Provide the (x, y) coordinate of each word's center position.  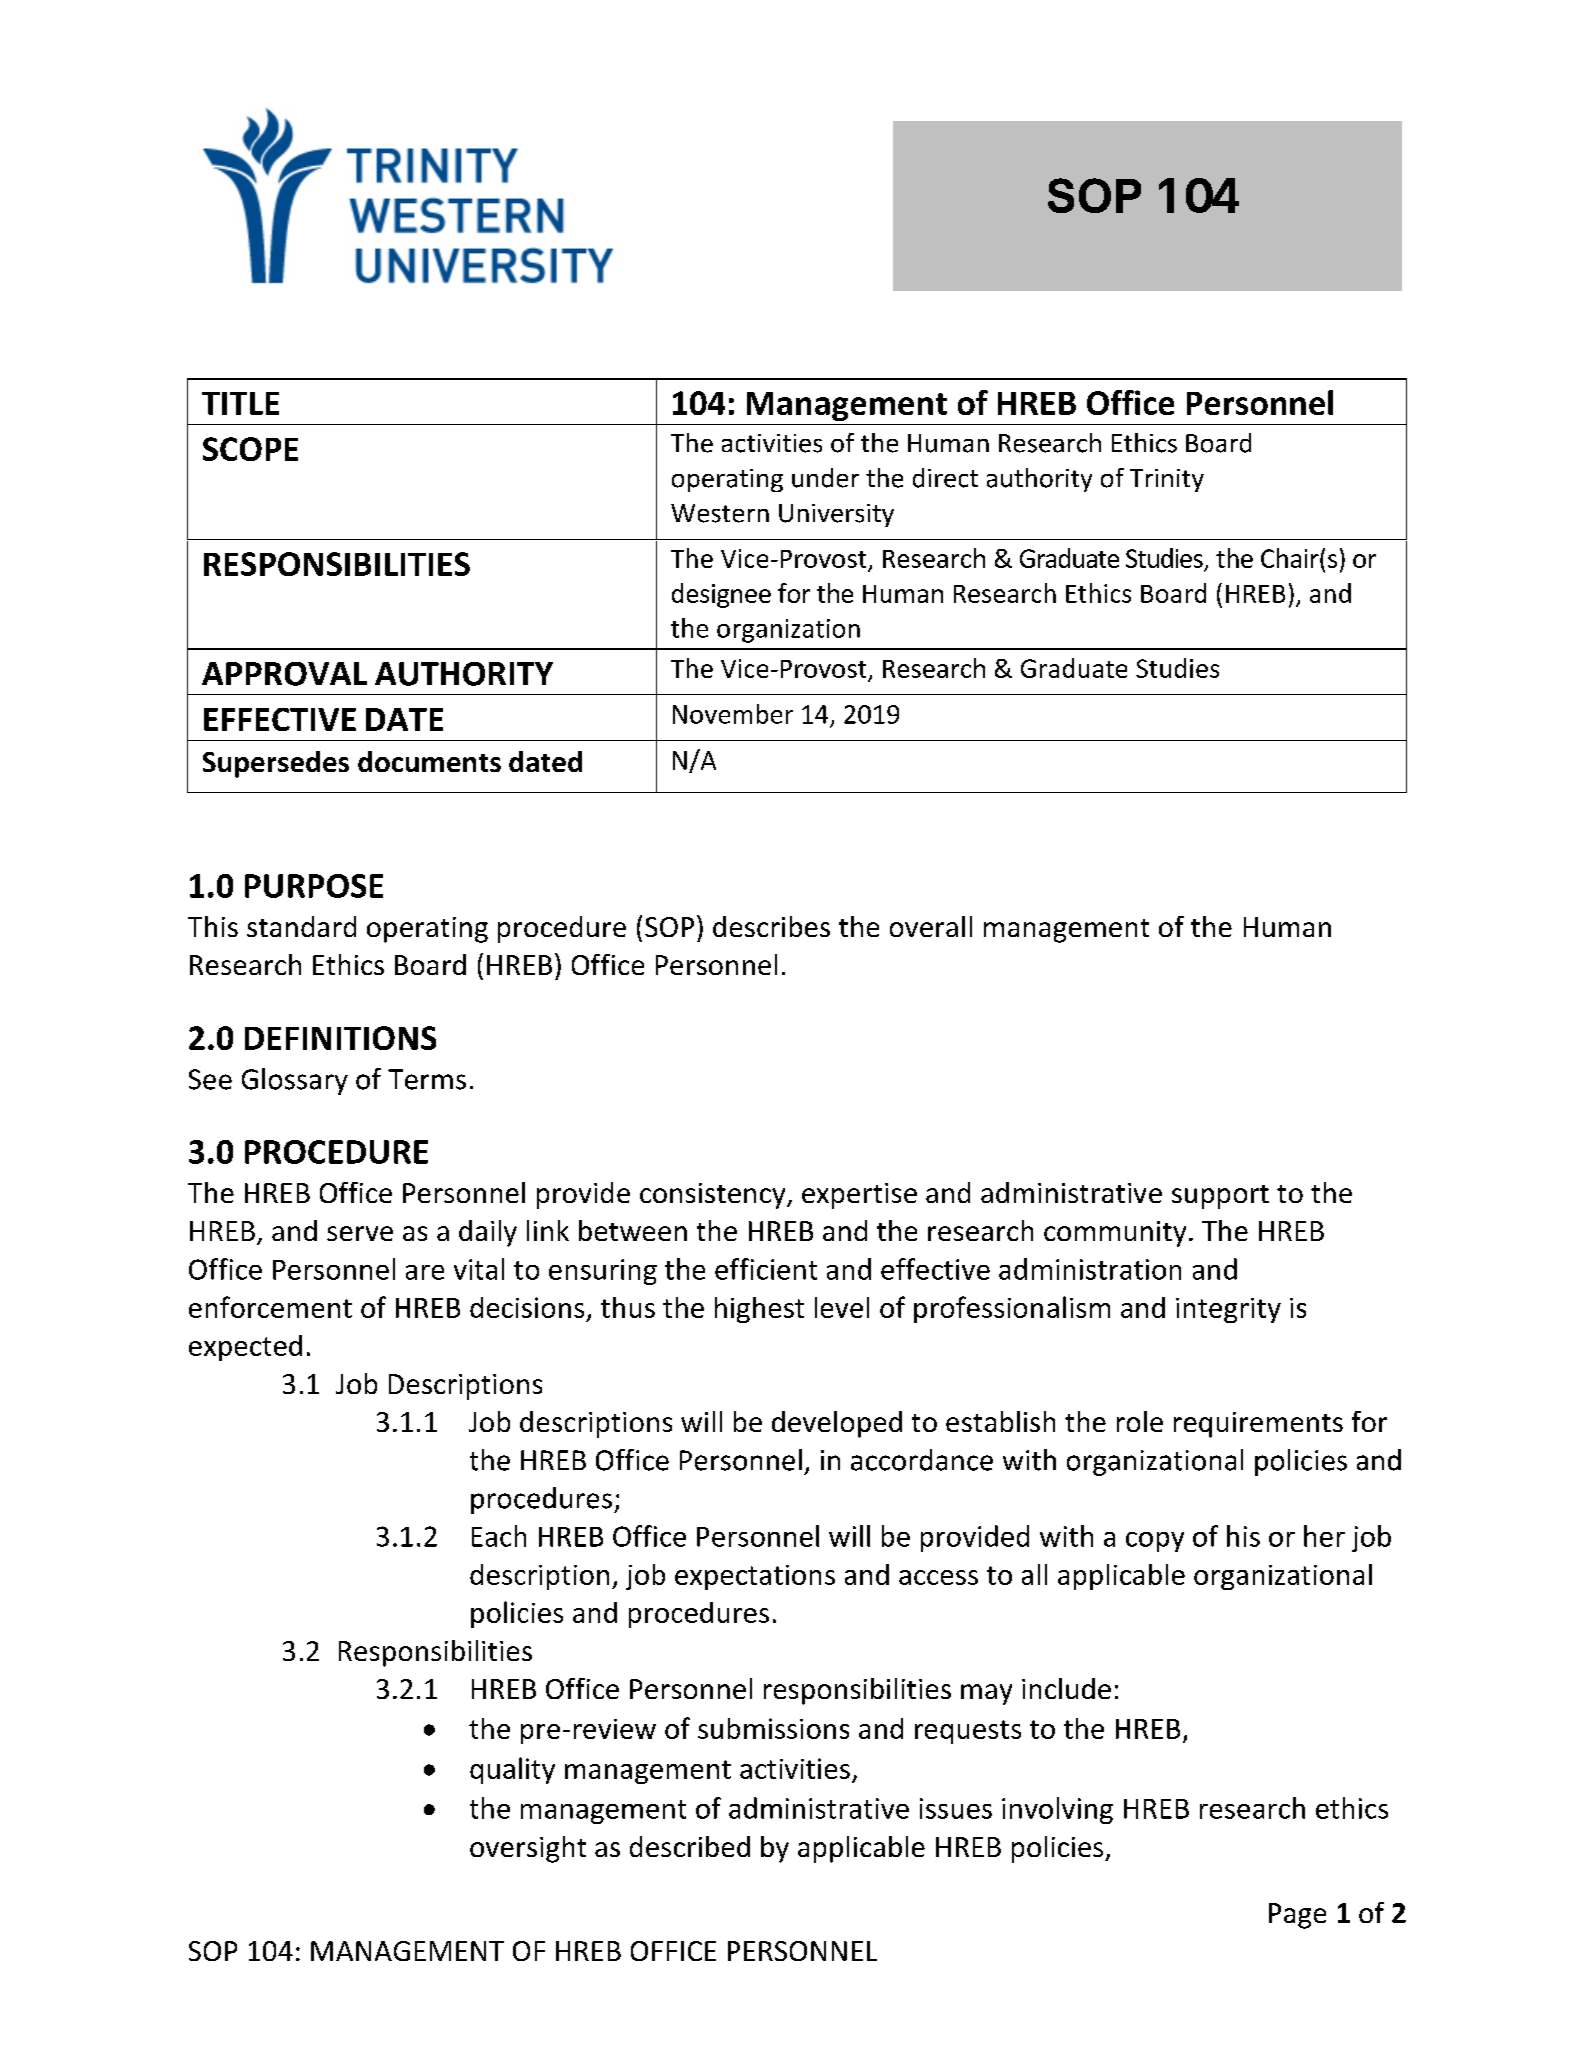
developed (837, 1424)
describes (771, 926)
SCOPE (250, 449)
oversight (528, 1849)
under (825, 478)
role (1140, 1421)
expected (245, 1348)
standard (301, 926)
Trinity (1167, 480)
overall (931, 926)
